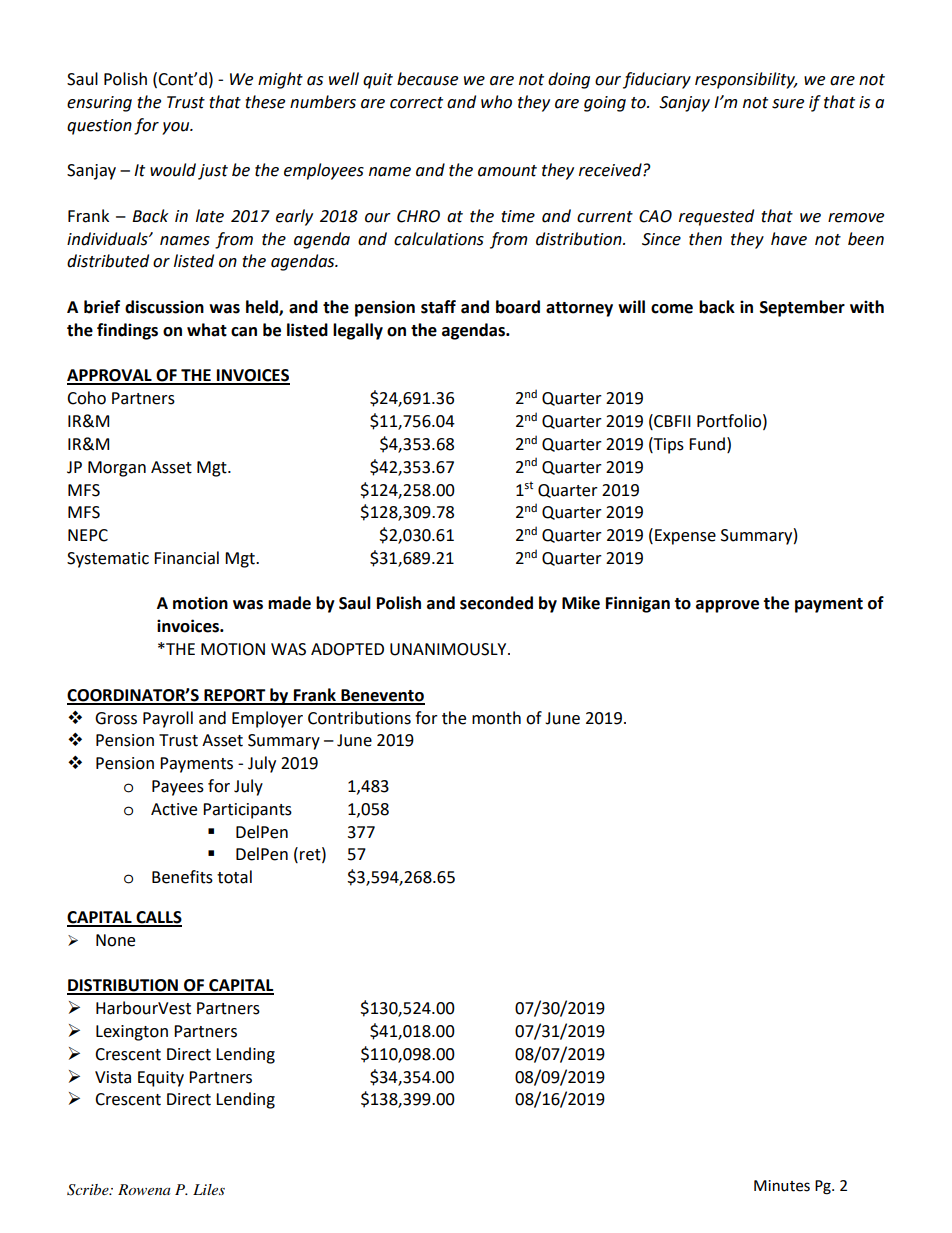 This screenshot has width=952, height=1233. Describe the element at coordinates (496, 102) in the screenshot. I see `who` at that location.
